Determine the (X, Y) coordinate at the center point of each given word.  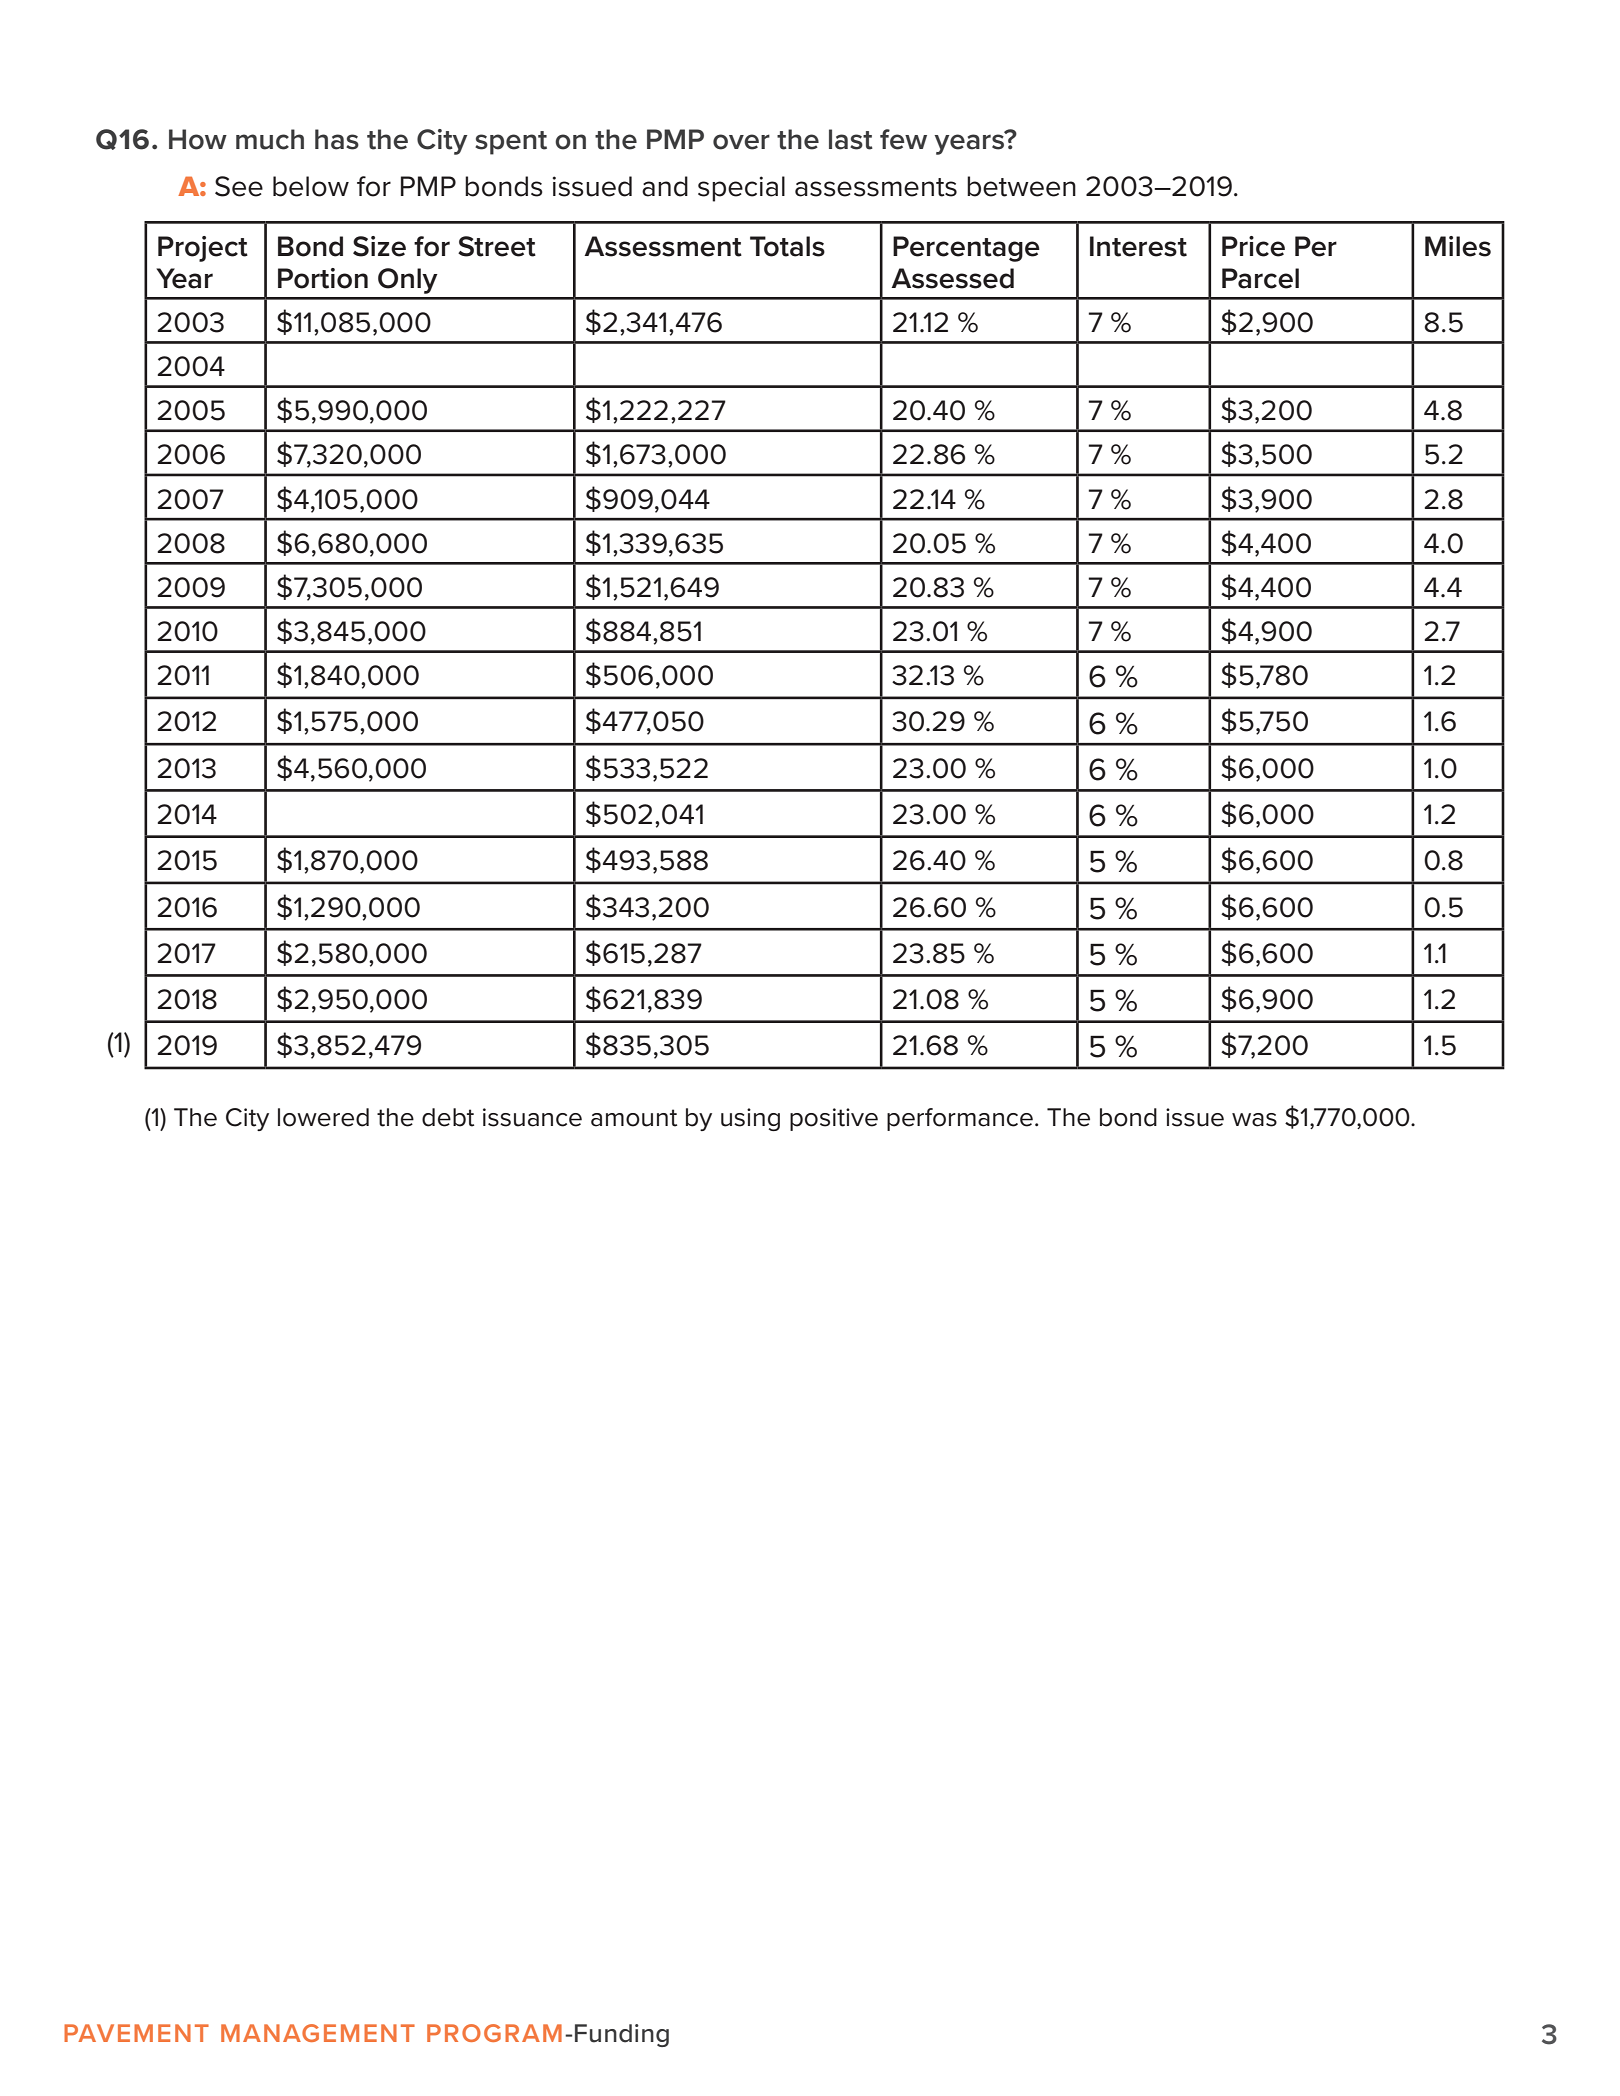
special (741, 189)
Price (1253, 246)
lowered (323, 1117)
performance (960, 1119)
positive (834, 1119)
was (1254, 1120)
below (311, 186)
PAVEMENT (136, 2033)
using (750, 1119)
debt (448, 1117)
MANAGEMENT (318, 2033)
